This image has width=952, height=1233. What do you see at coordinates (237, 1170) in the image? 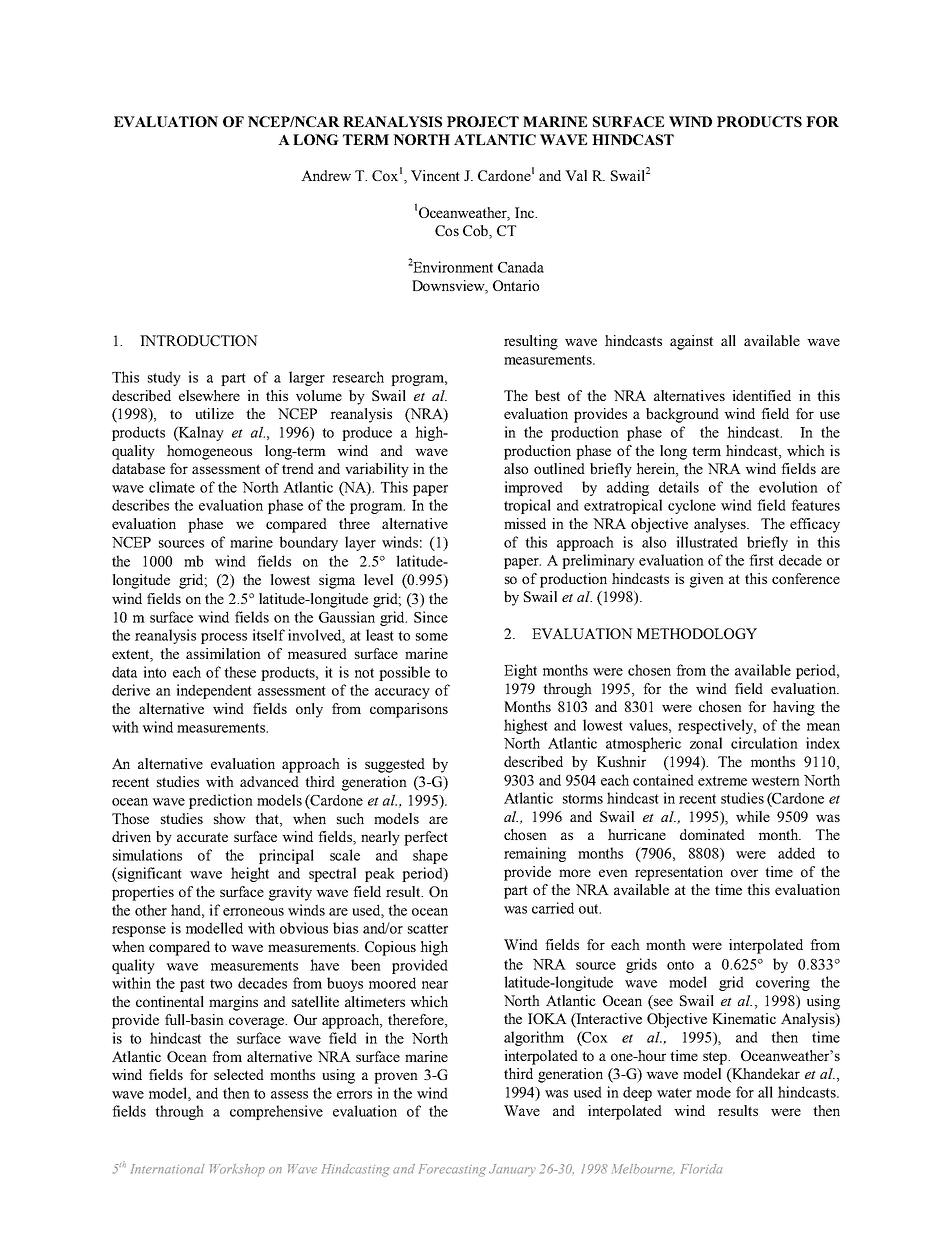
I see `Workshop` at bounding box center [237, 1170].
